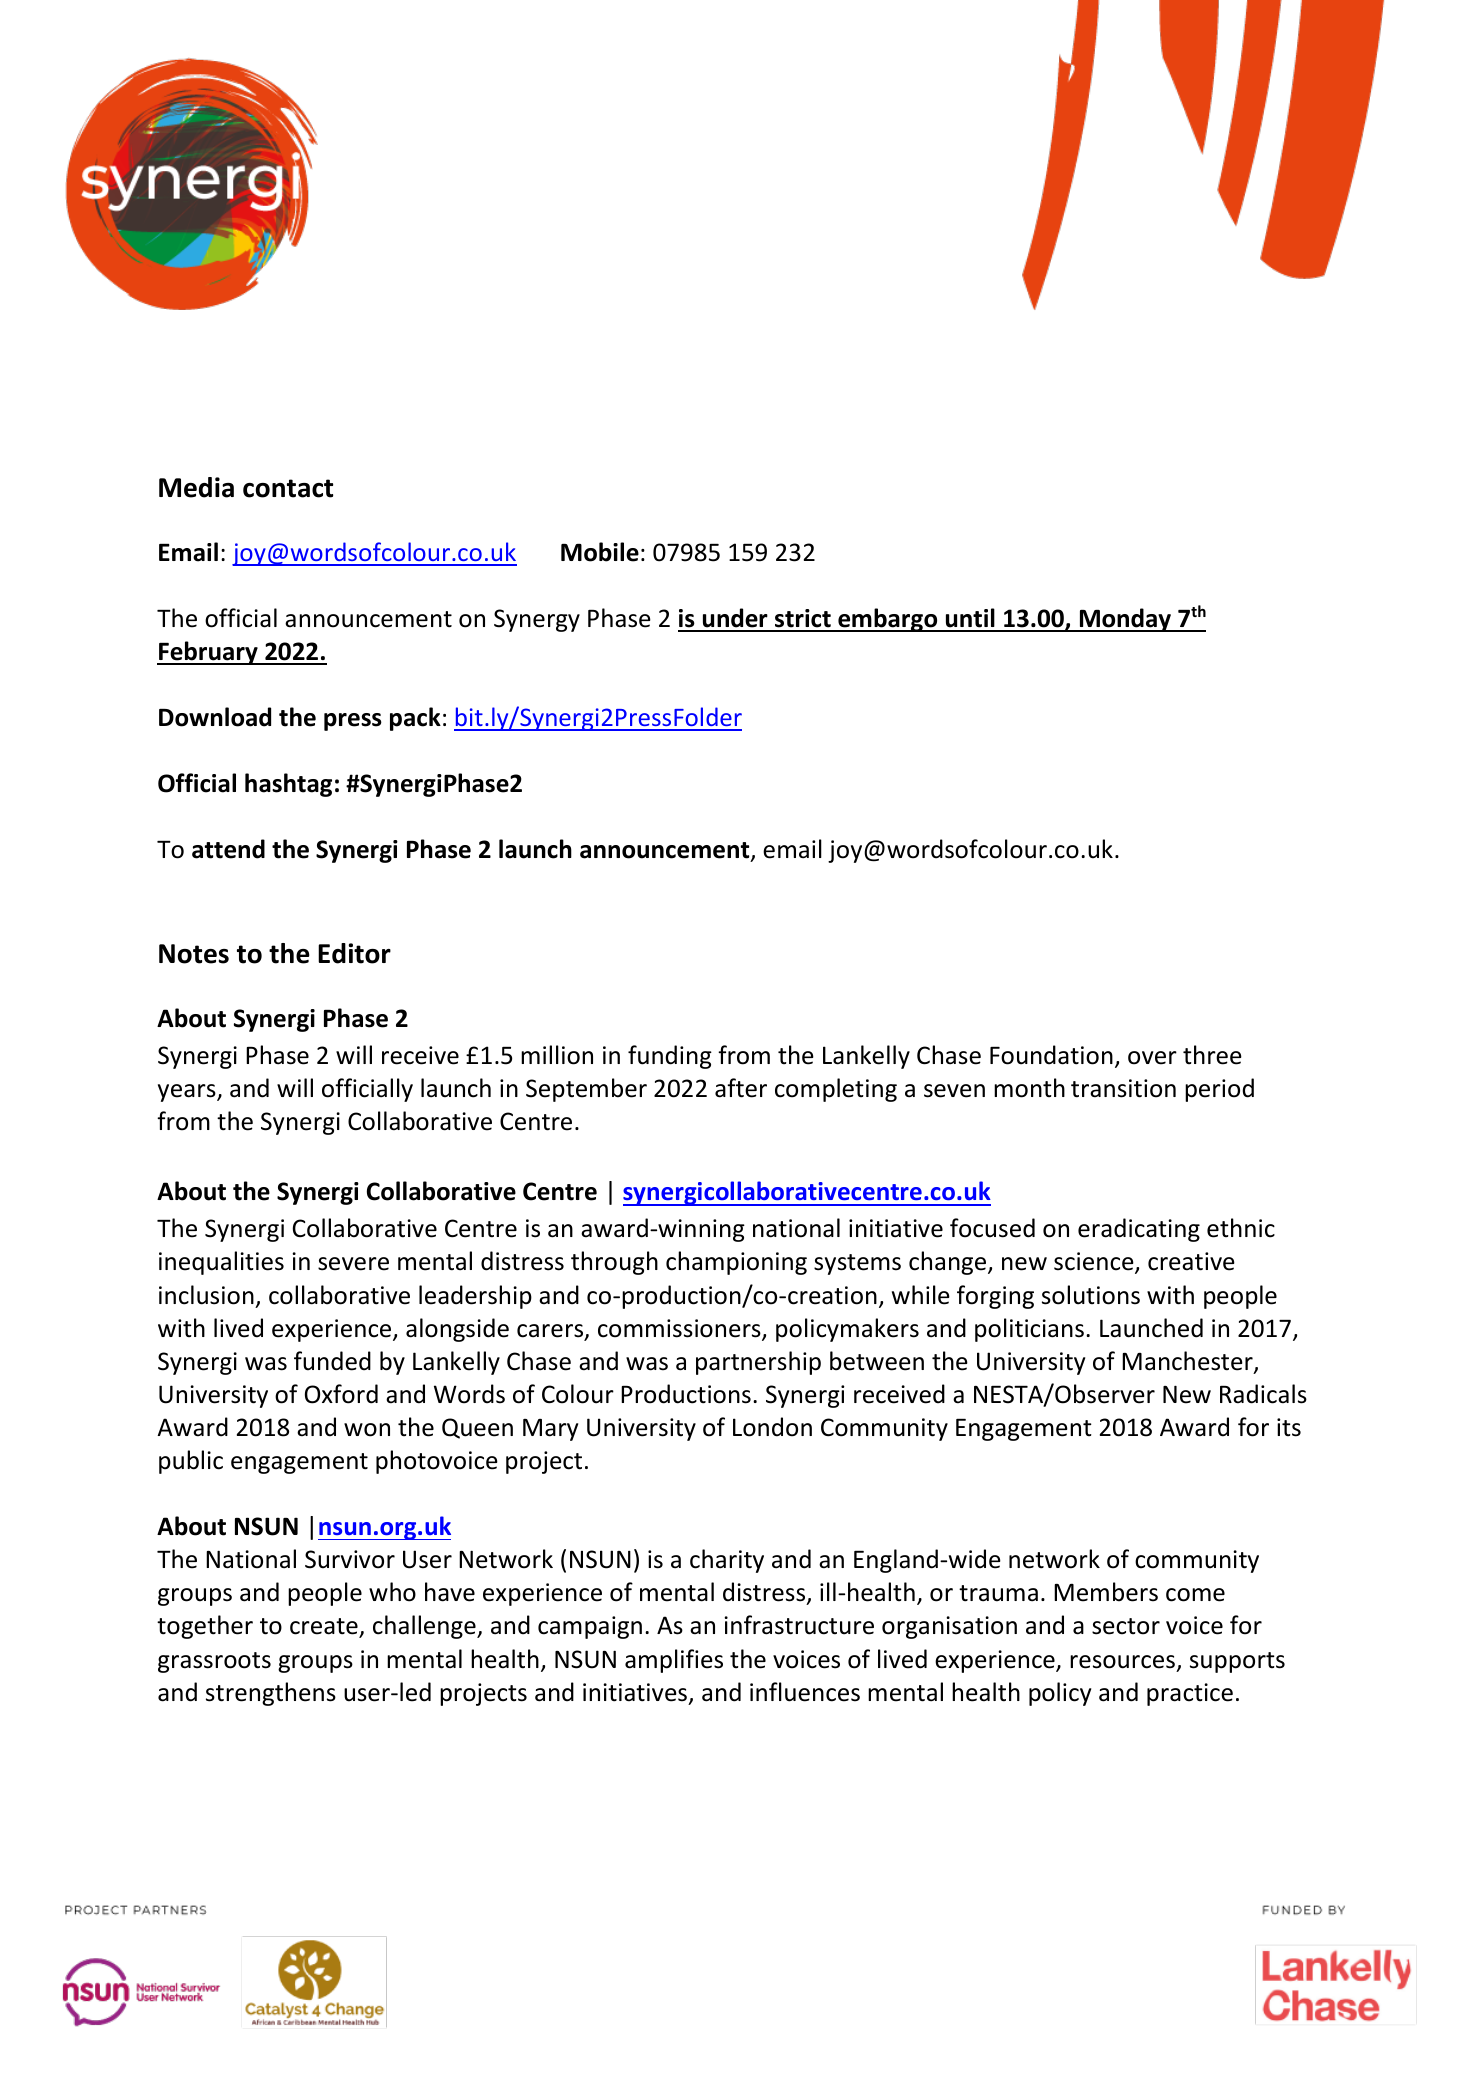 The width and height of the document is (1467, 2074). What do you see at coordinates (325, 1628) in the document?
I see `create` at bounding box center [325, 1628].
